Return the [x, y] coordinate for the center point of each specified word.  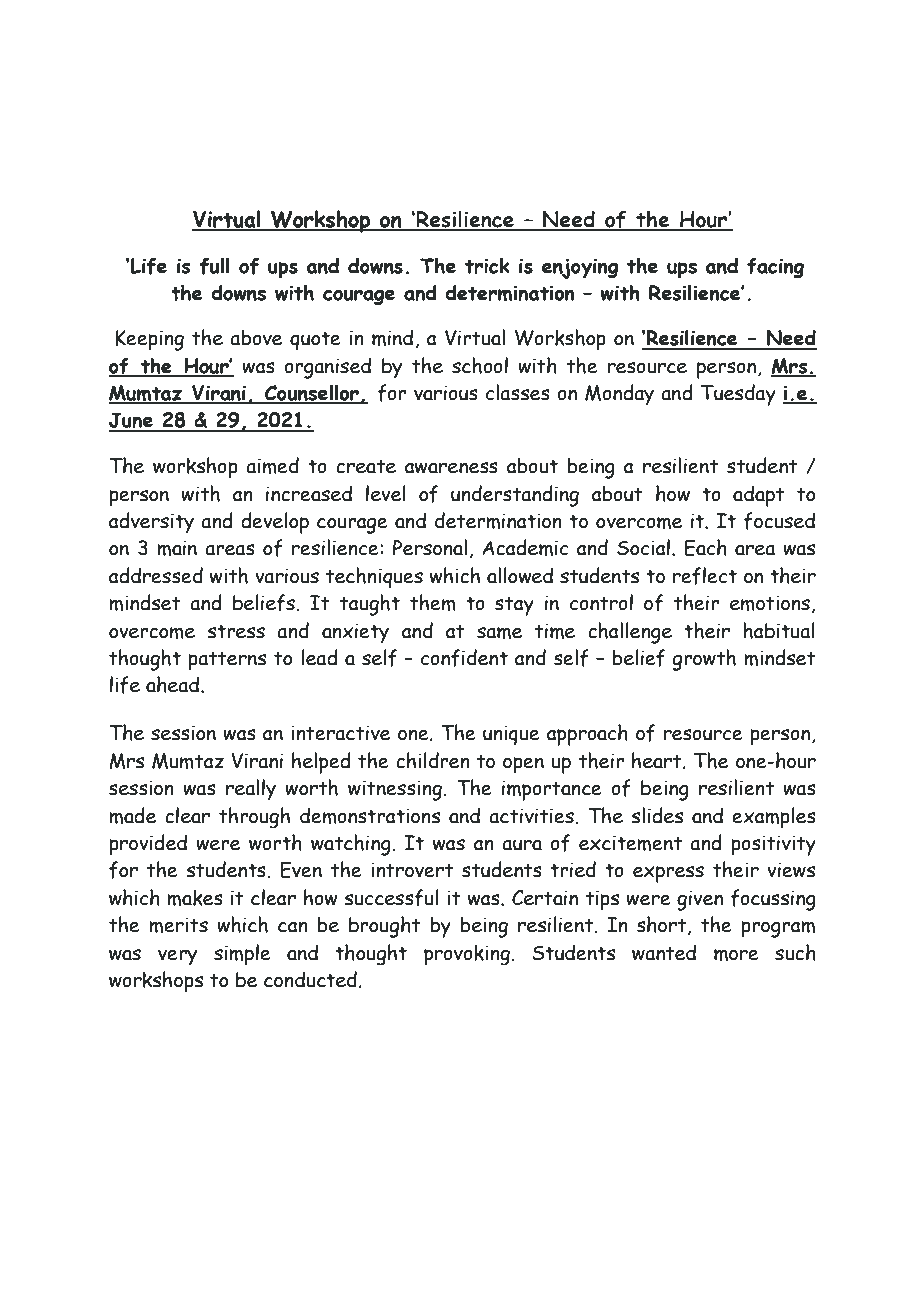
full [214, 266]
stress [236, 631]
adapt [758, 496]
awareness [451, 468]
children [433, 760]
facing [775, 268]
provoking [468, 955]
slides [657, 815]
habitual [779, 630]
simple [242, 954]
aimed [272, 465]
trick [487, 265]
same [499, 633]
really [251, 790]
